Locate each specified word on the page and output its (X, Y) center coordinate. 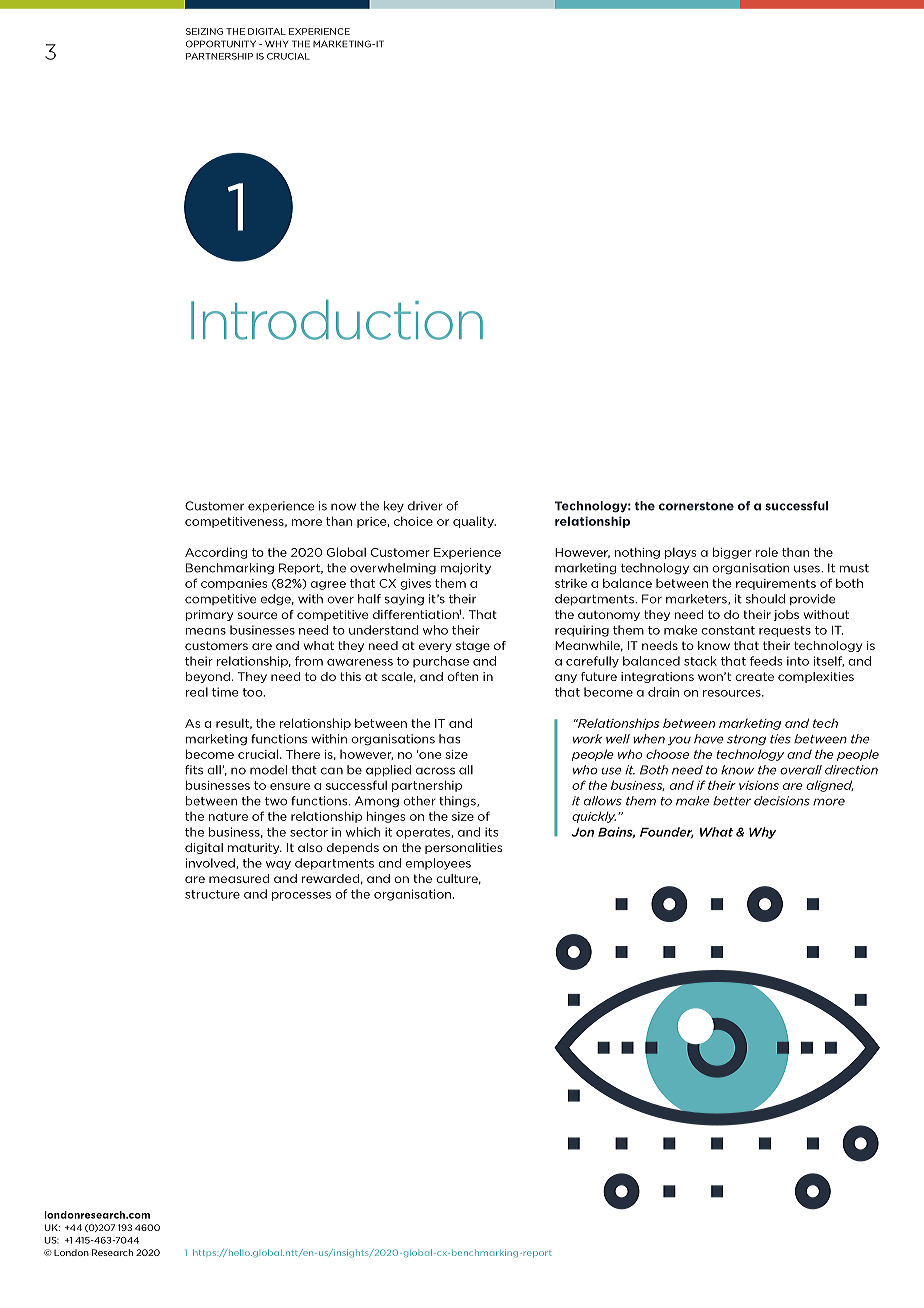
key (394, 507)
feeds (766, 661)
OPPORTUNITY (221, 44)
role (767, 552)
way (278, 865)
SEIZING (204, 31)
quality (474, 522)
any (566, 678)
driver (425, 506)
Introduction (337, 320)
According (216, 553)
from (309, 661)
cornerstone (696, 506)
